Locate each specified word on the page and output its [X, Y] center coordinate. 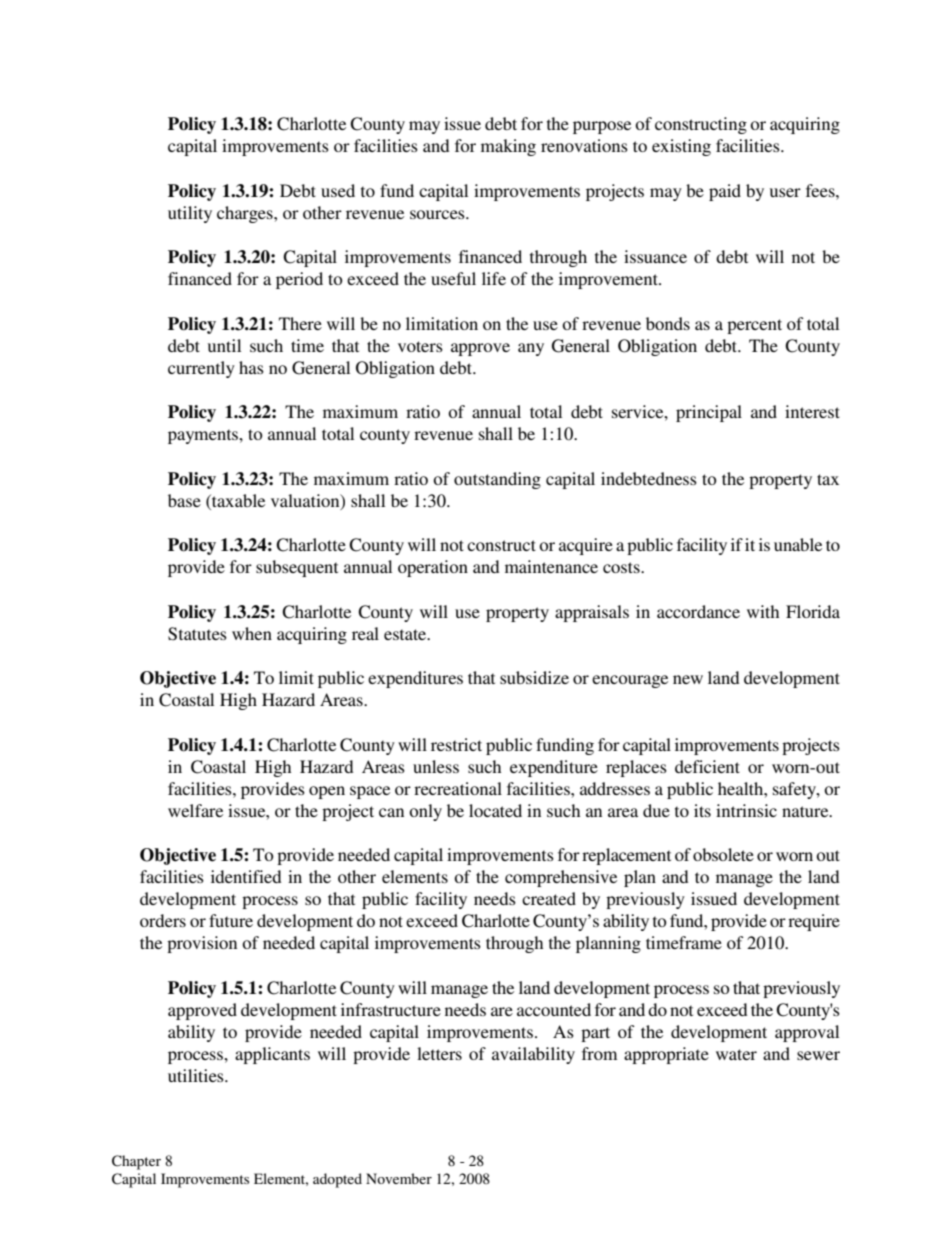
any [531, 349]
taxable [237, 500]
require [814, 922]
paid [725, 192]
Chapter [136, 1162]
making [508, 147]
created [549, 898]
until [224, 345]
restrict [456, 744]
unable [798, 544]
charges [246, 214]
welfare [195, 810]
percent [754, 326]
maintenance [551, 566]
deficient [707, 766]
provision [202, 944]
